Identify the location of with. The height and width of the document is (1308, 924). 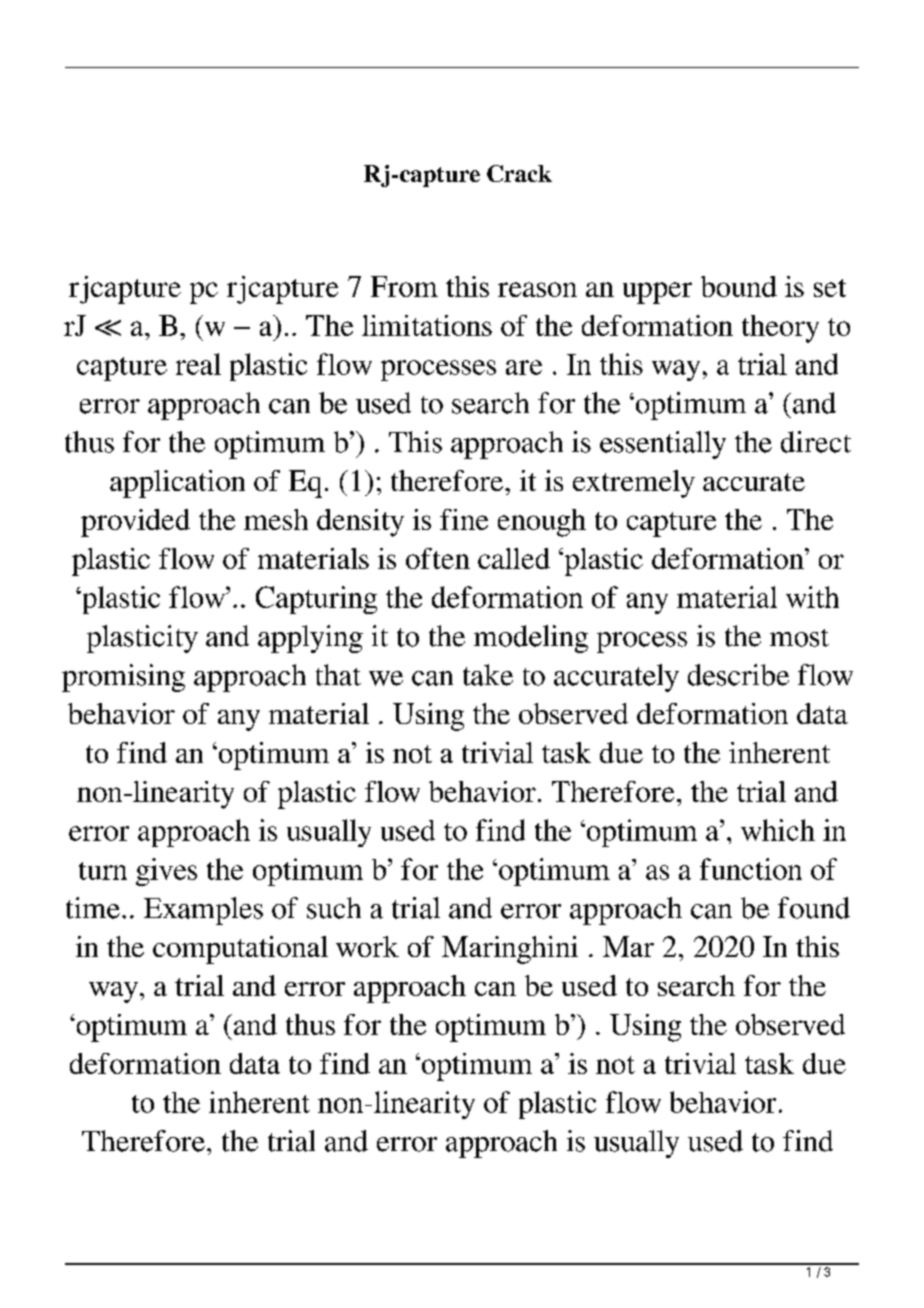
(812, 597).
